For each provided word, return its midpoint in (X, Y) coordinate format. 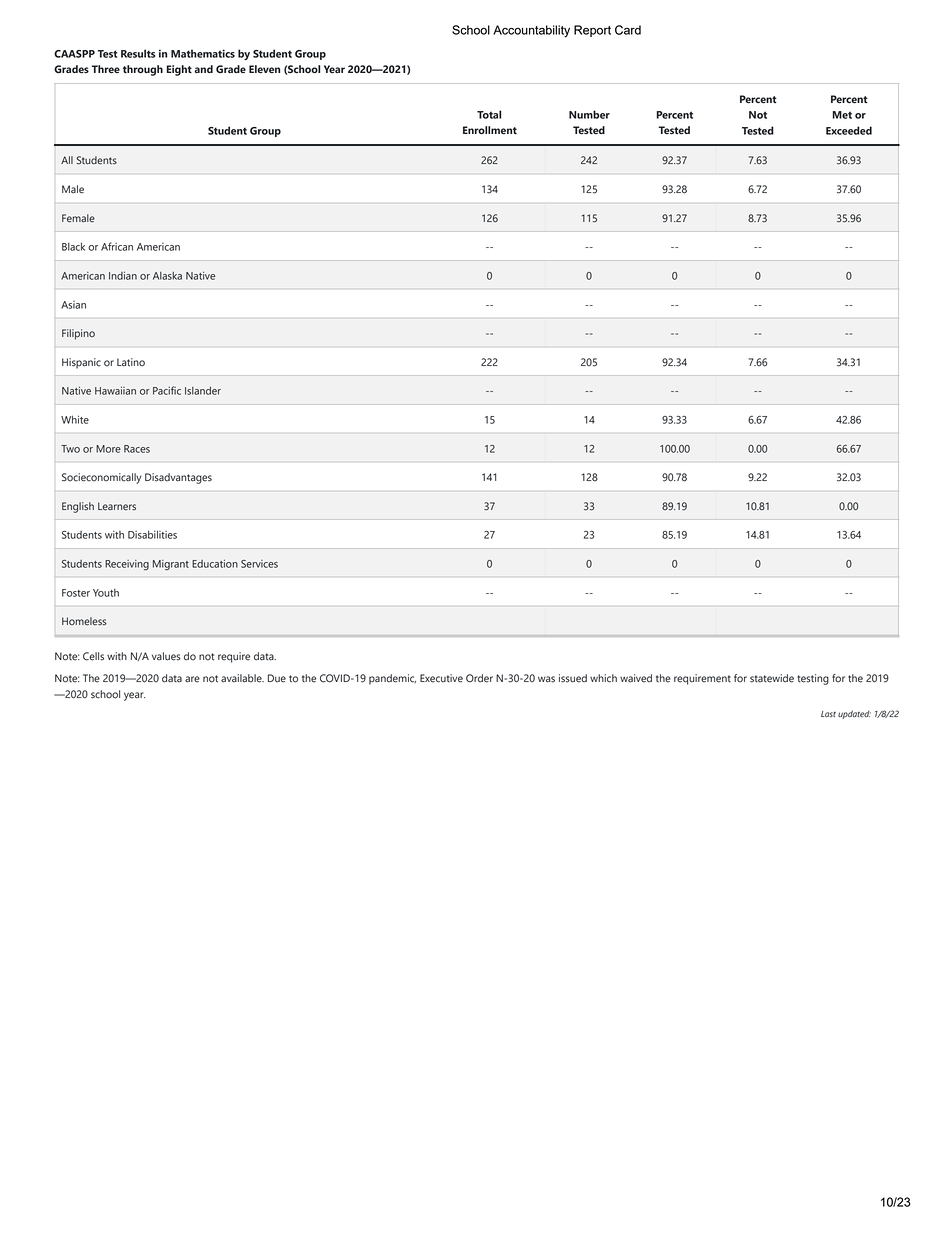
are (192, 679)
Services (259, 564)
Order (479, 678)
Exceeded (849, 130)
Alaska (167, 276)
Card (628, 30)
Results (138, 53)
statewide (772, 678)
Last (828, 714)
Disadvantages (178, 478)
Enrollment (490, 130)
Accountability (531, 31)
